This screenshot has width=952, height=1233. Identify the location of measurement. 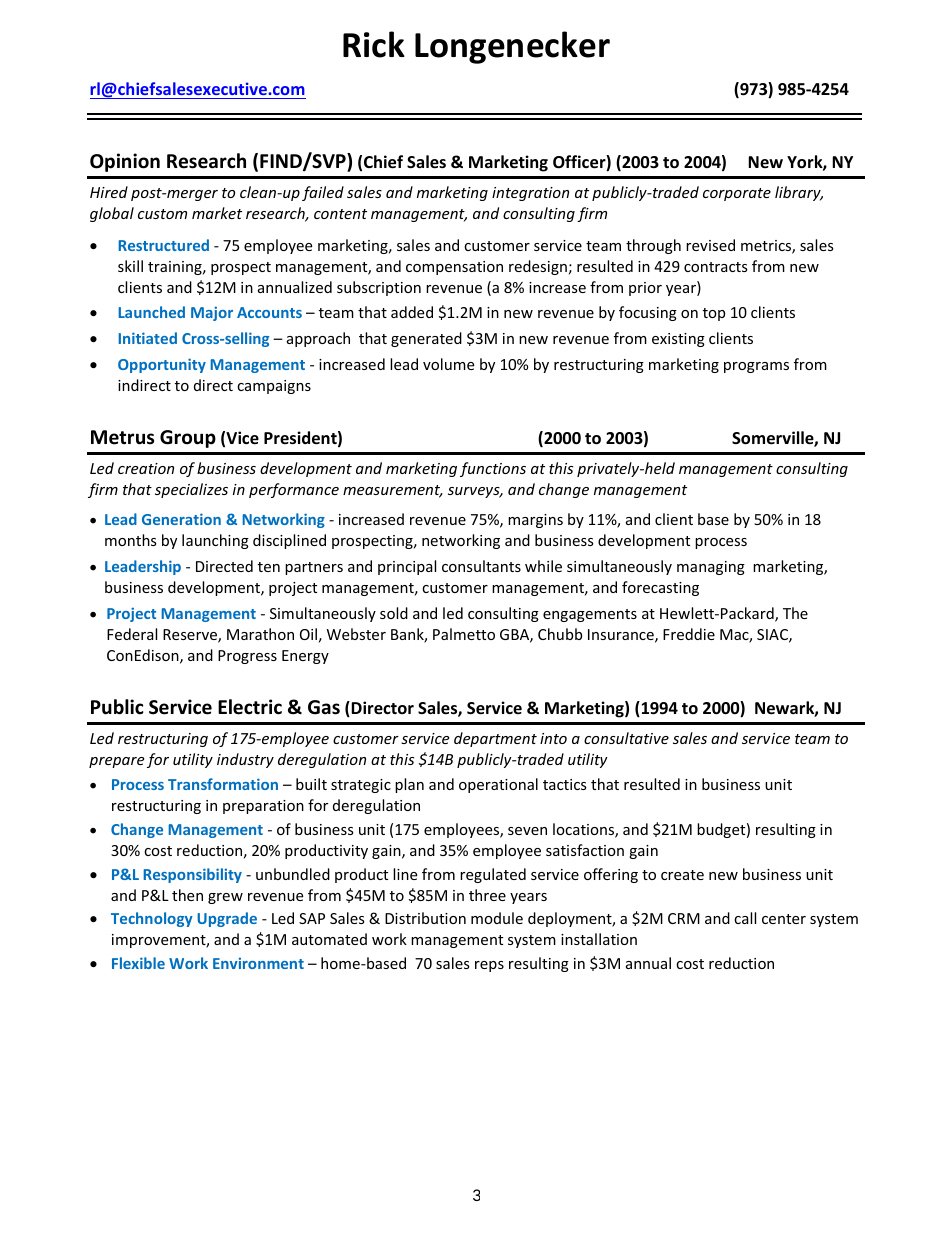
(393, 491).
